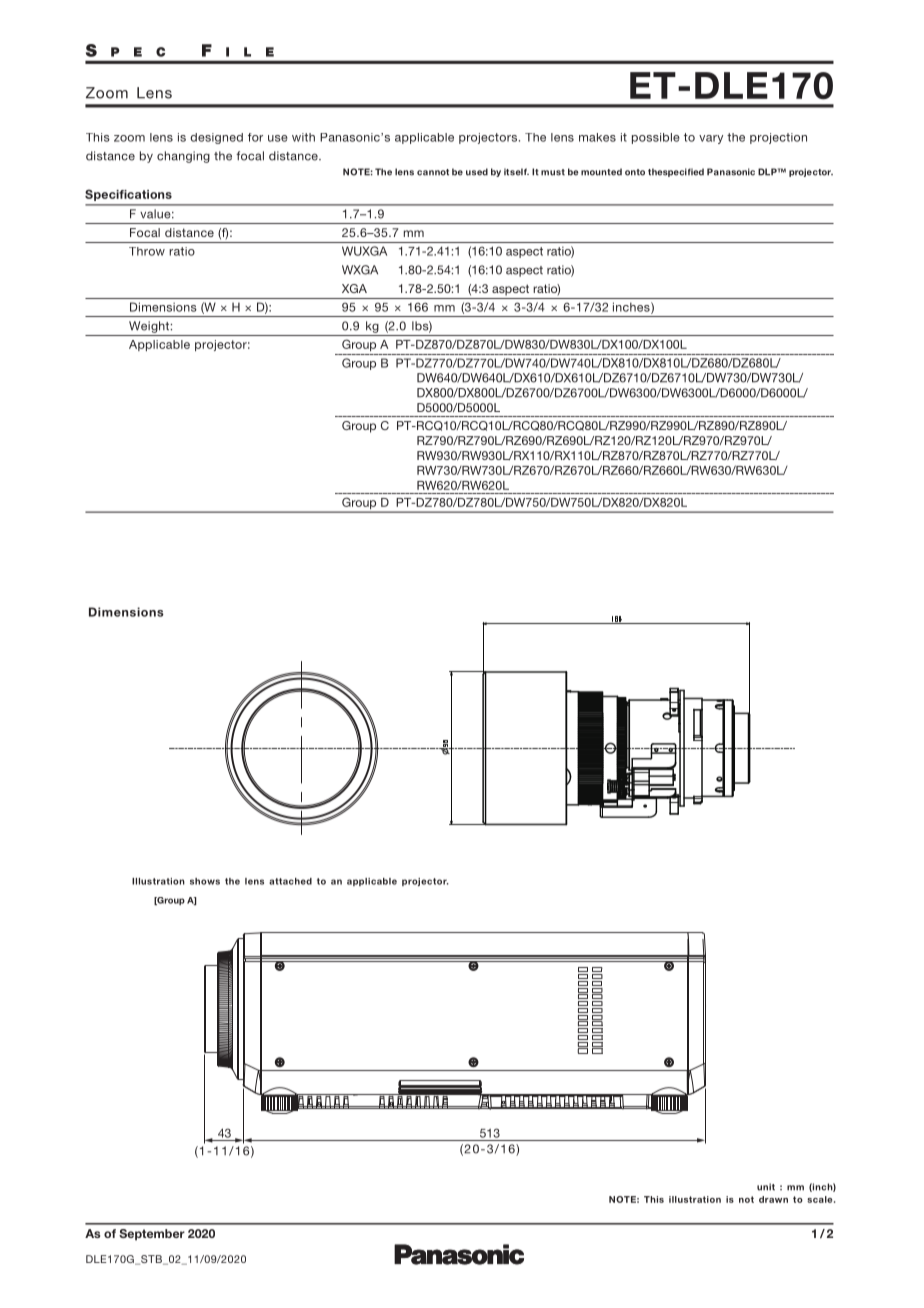 The image size is (924, 1308). I want to click on September, so click(152, 1235).
